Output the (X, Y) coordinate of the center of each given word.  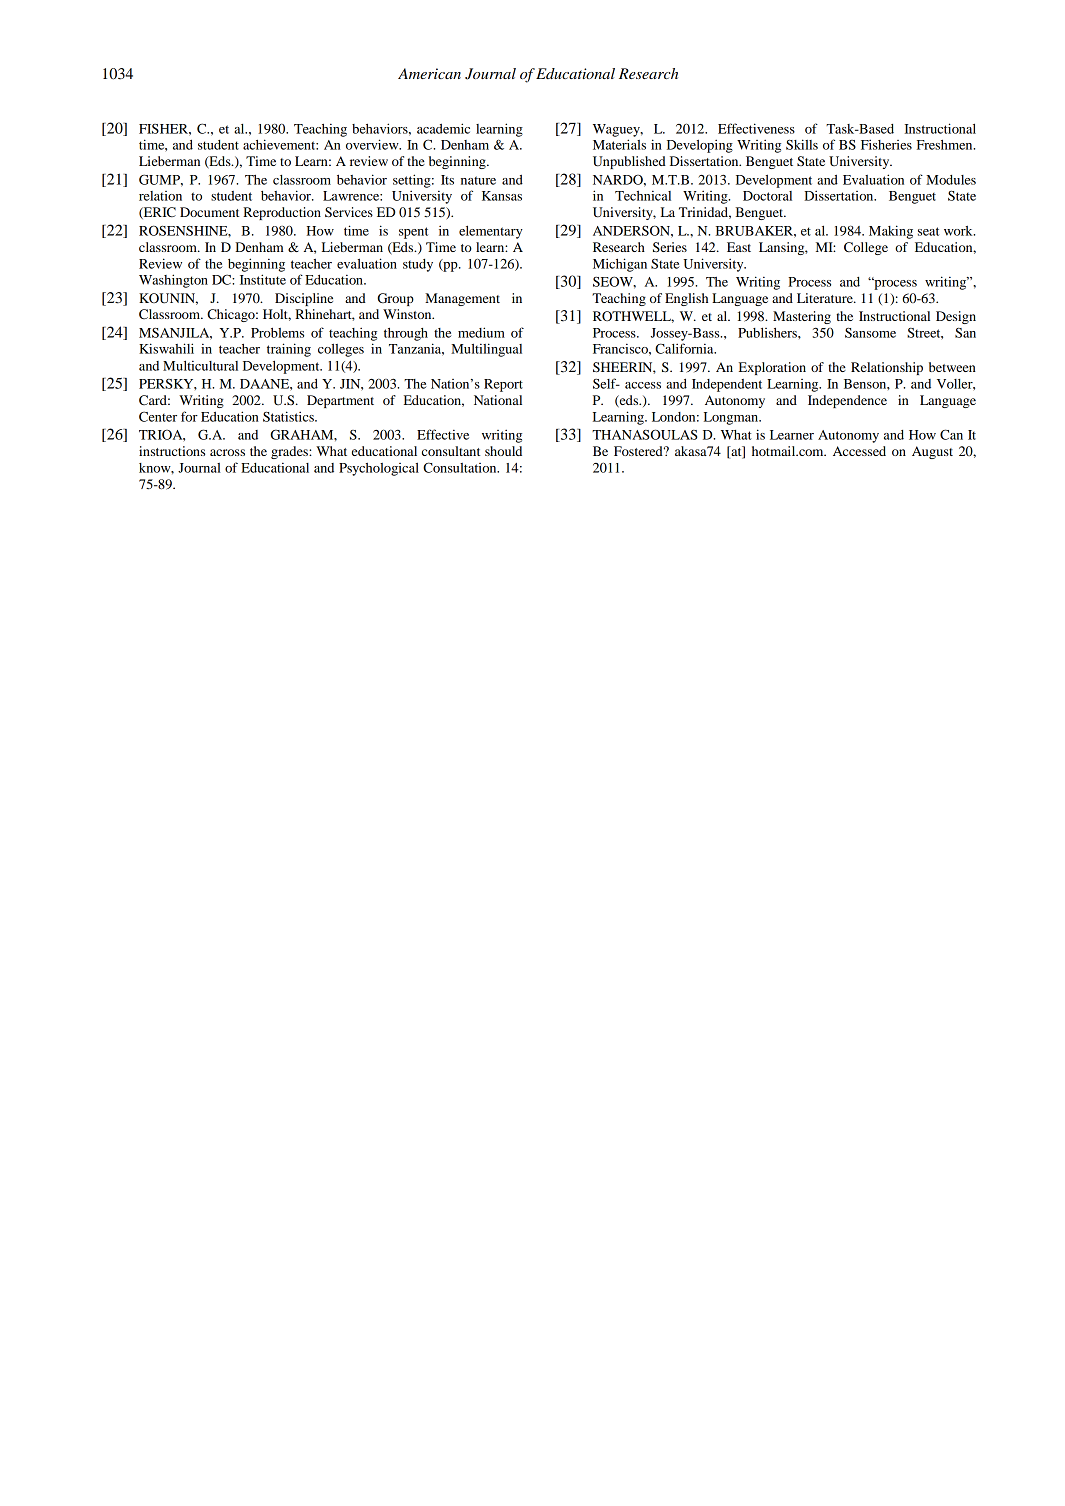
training (289, 350)
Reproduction (282, 213)
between (952, 367)
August (932, 452)
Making (891, 232)
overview (373, 144)
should (503, 451)
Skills (802, 144)
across (227, 452)
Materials (619, 144)
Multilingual (486, 350)
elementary (491, 232)
